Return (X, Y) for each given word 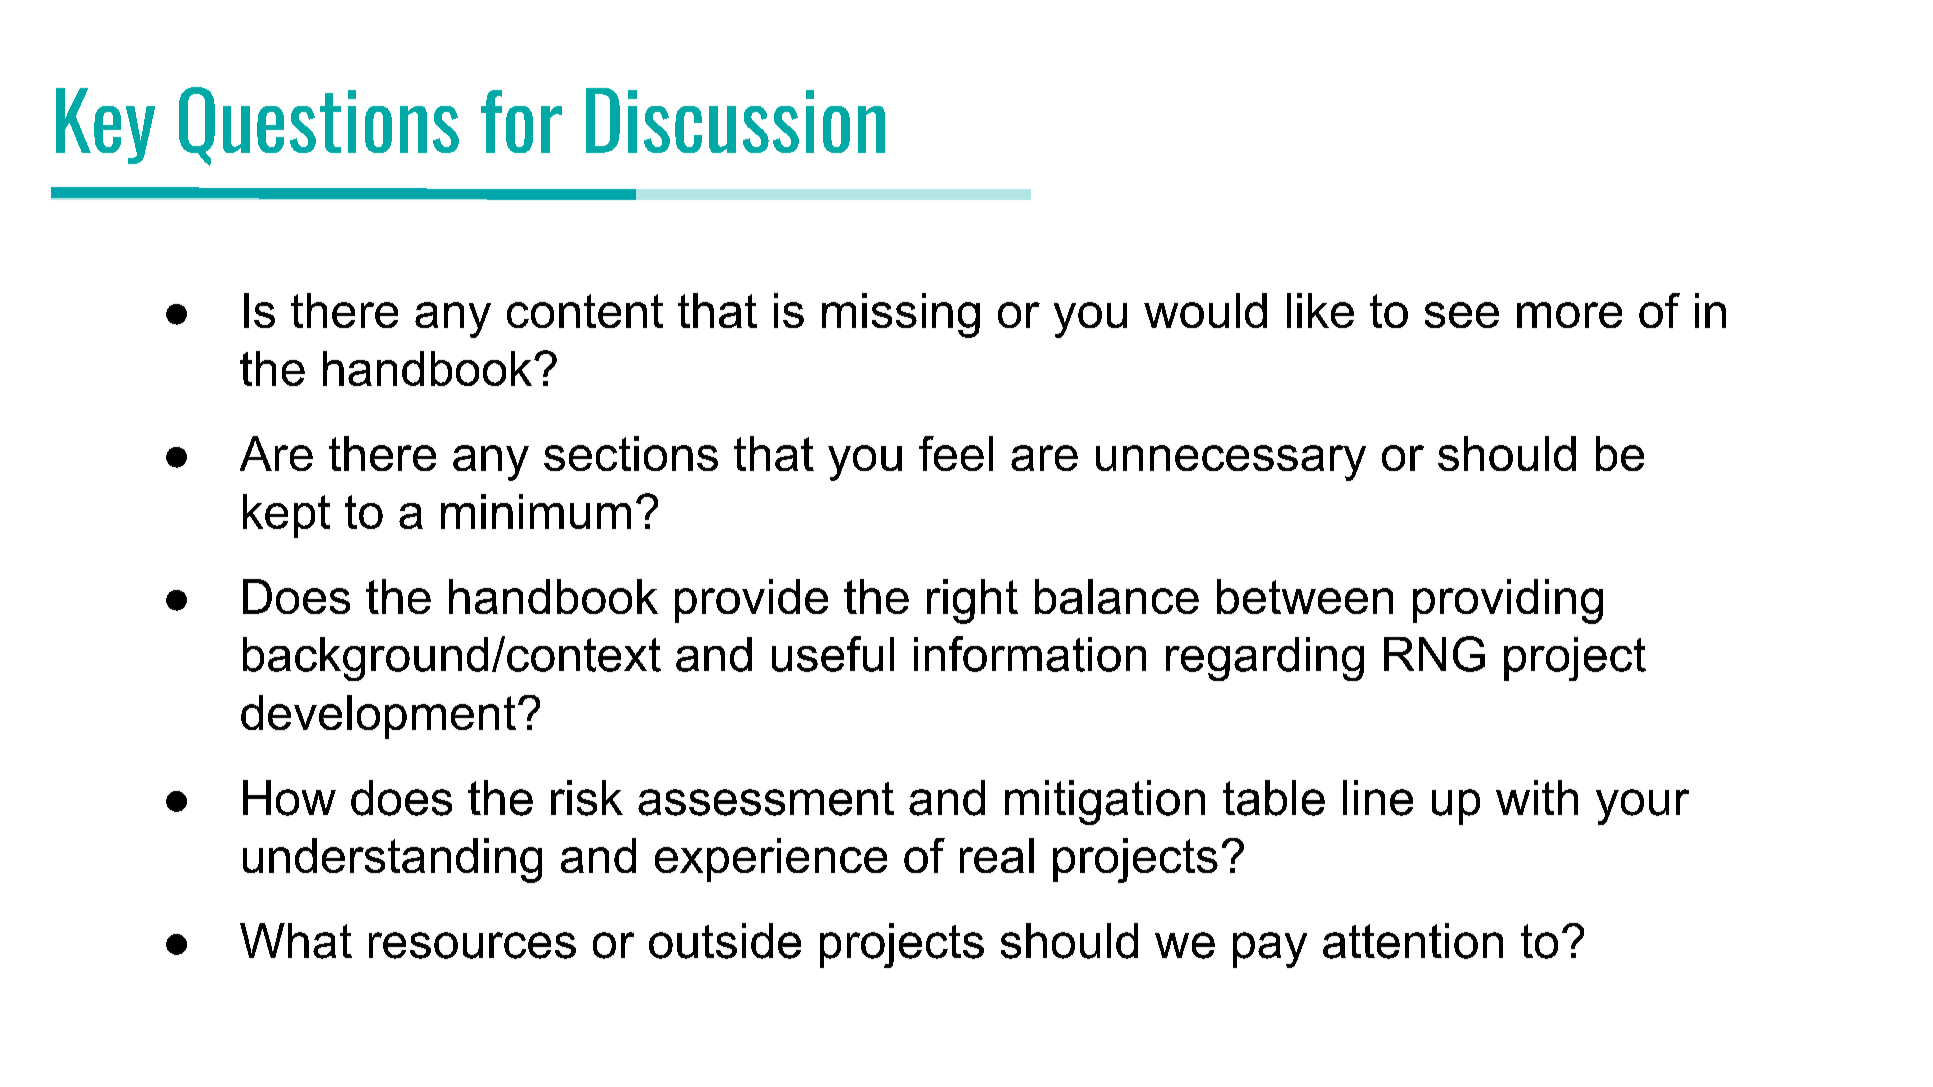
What (296, 941)
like (1320, 310)
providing (1508, 601)
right (972, 601)
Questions (319, 126)
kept (286, 516)
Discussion (735, 120)
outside (725, 941)
